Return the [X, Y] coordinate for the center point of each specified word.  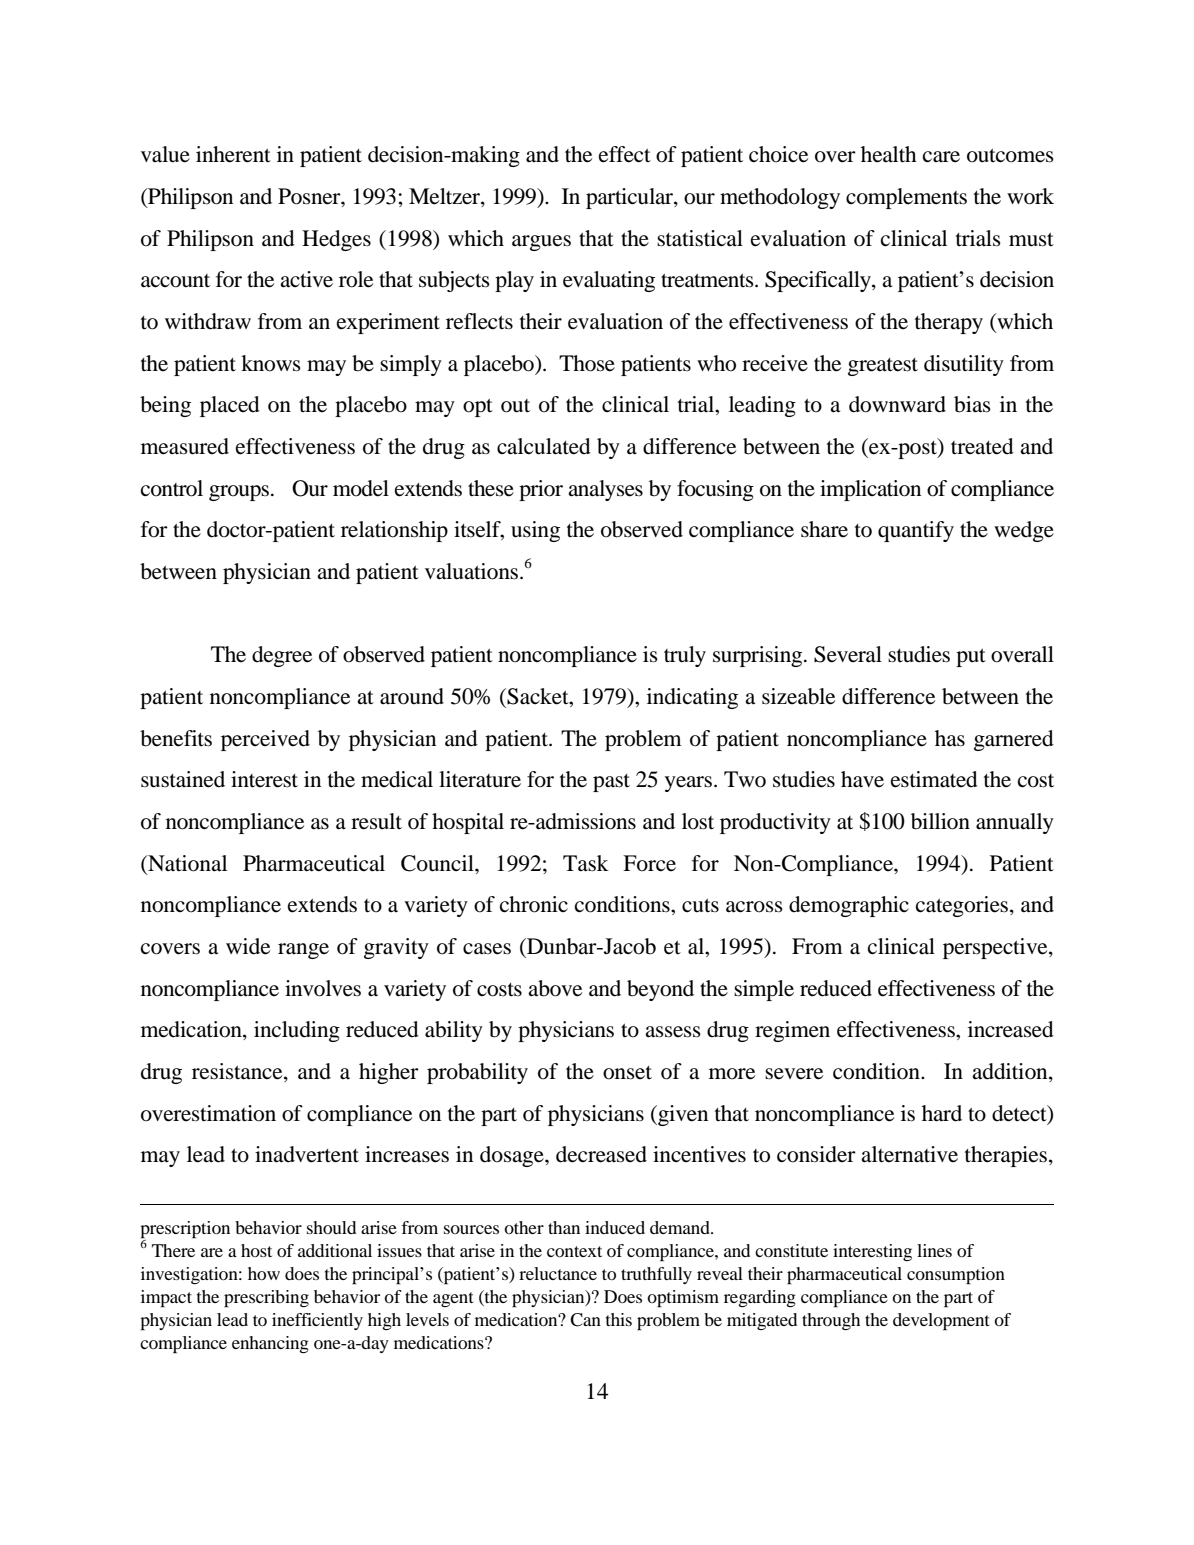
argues [541, 243]
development [941, 1322]
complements [906, 198]
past [611, 783]
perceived [265, 740]
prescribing [266, 1299]
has [950, 738]
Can [585, 1320]
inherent [233, 154]
